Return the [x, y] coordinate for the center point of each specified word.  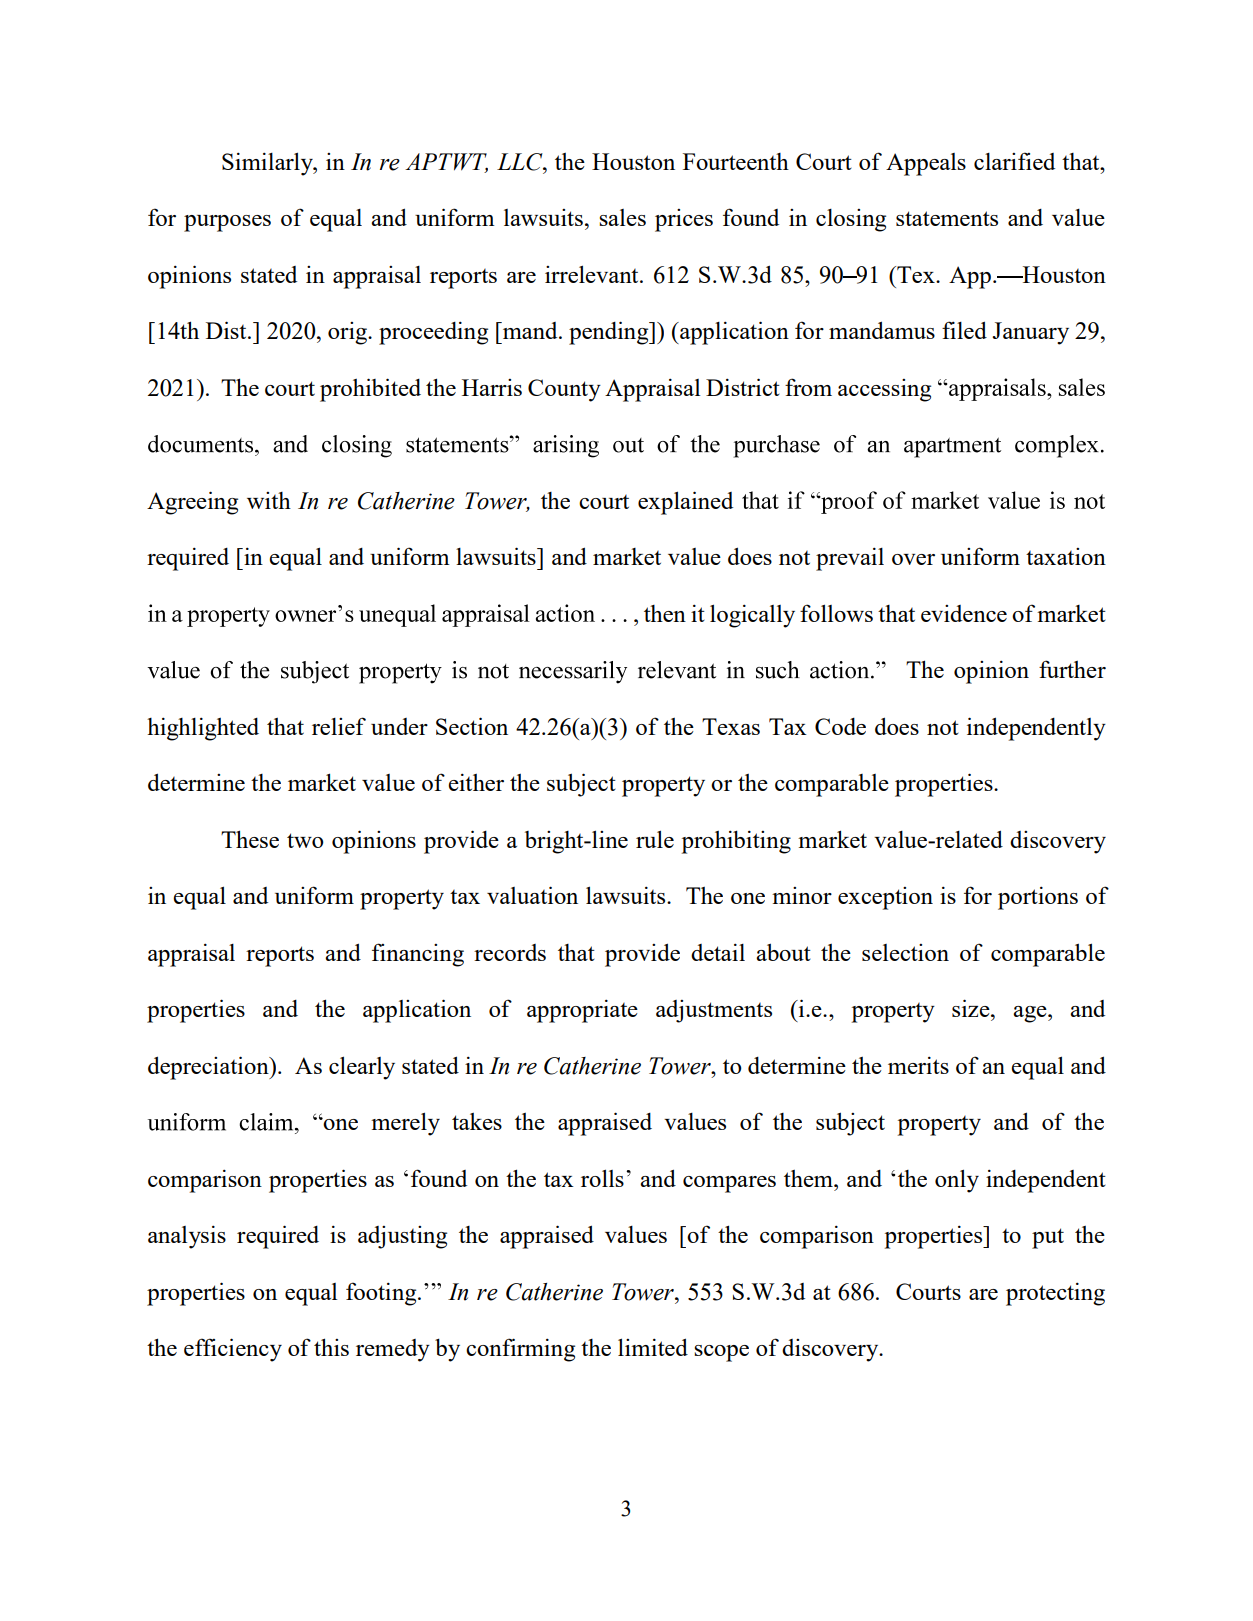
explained [685, 503]
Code [840, 726]
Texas [731, 726]
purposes [227, 223]
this [331, 1347]
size [972, 1008]
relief [339, 726]
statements [947, 218]
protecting [1055, 1294]
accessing [884, 390]
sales [622, 217]
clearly [362, 1068]
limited [653, 1347]
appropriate [582, 1011]
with [269, 500]
